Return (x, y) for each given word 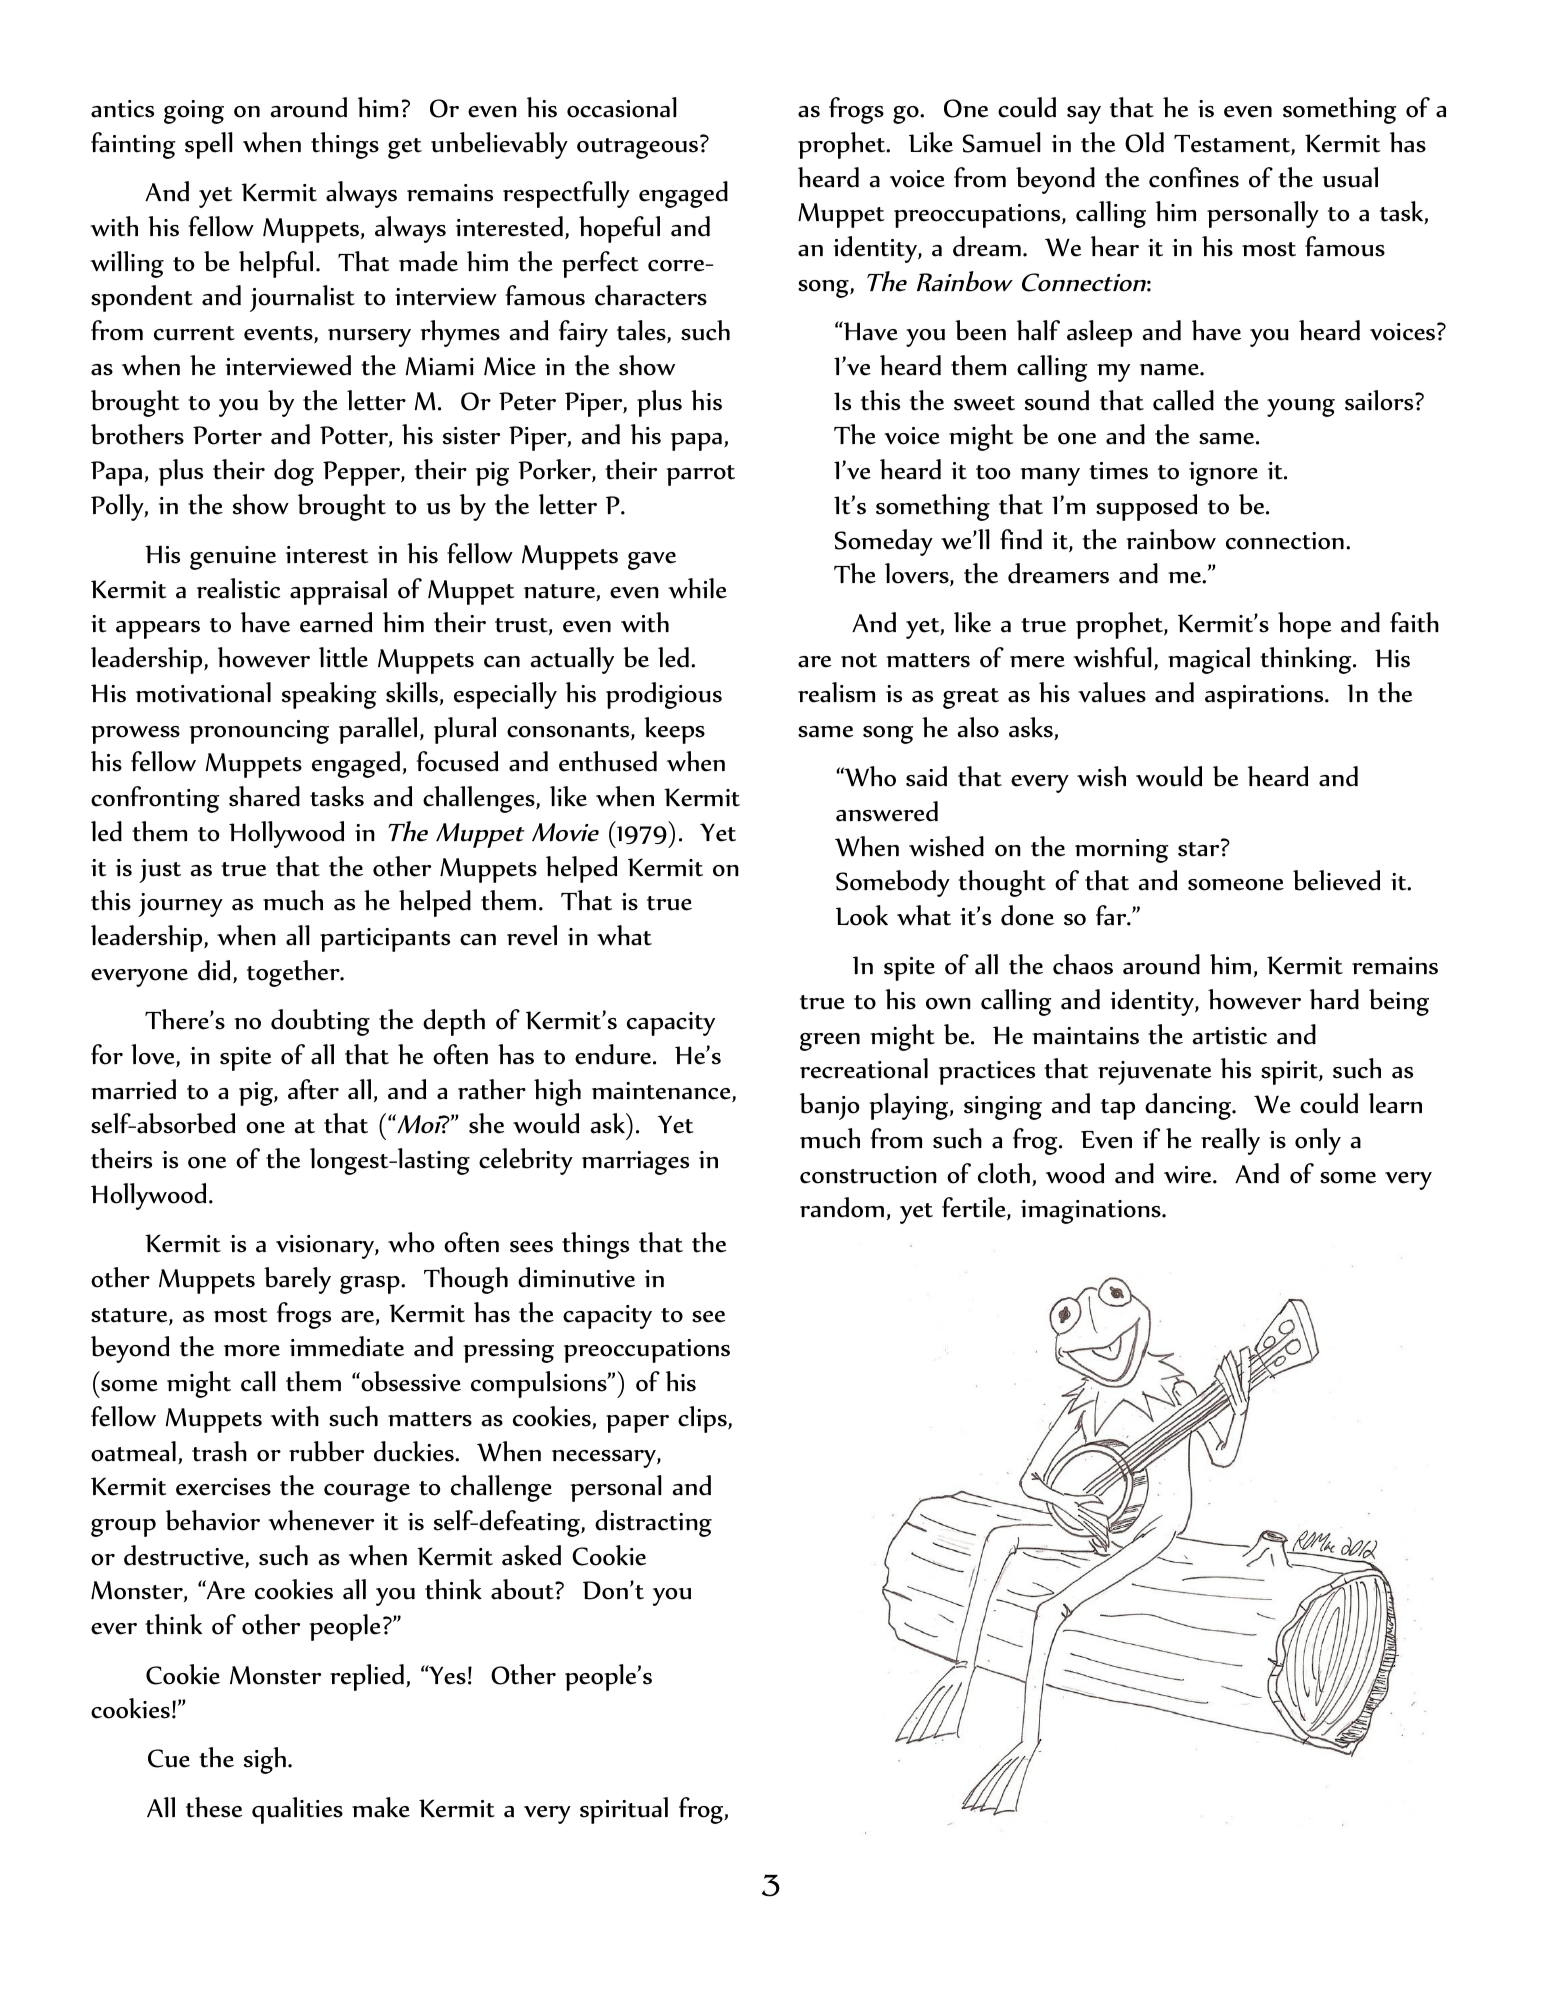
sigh (265, 1760)
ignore (1223, 474)
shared (264, 796)
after (313, 1089)
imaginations (1092, 1212)
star (1200, 848)
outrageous (639, 147)
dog (294, 472)
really (1230, 1141)
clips (703, 1419)
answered (887, 811)
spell (208, 145)
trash (219, 1451)
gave (652, 561)
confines (1194, 177)
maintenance (662, 1092)
